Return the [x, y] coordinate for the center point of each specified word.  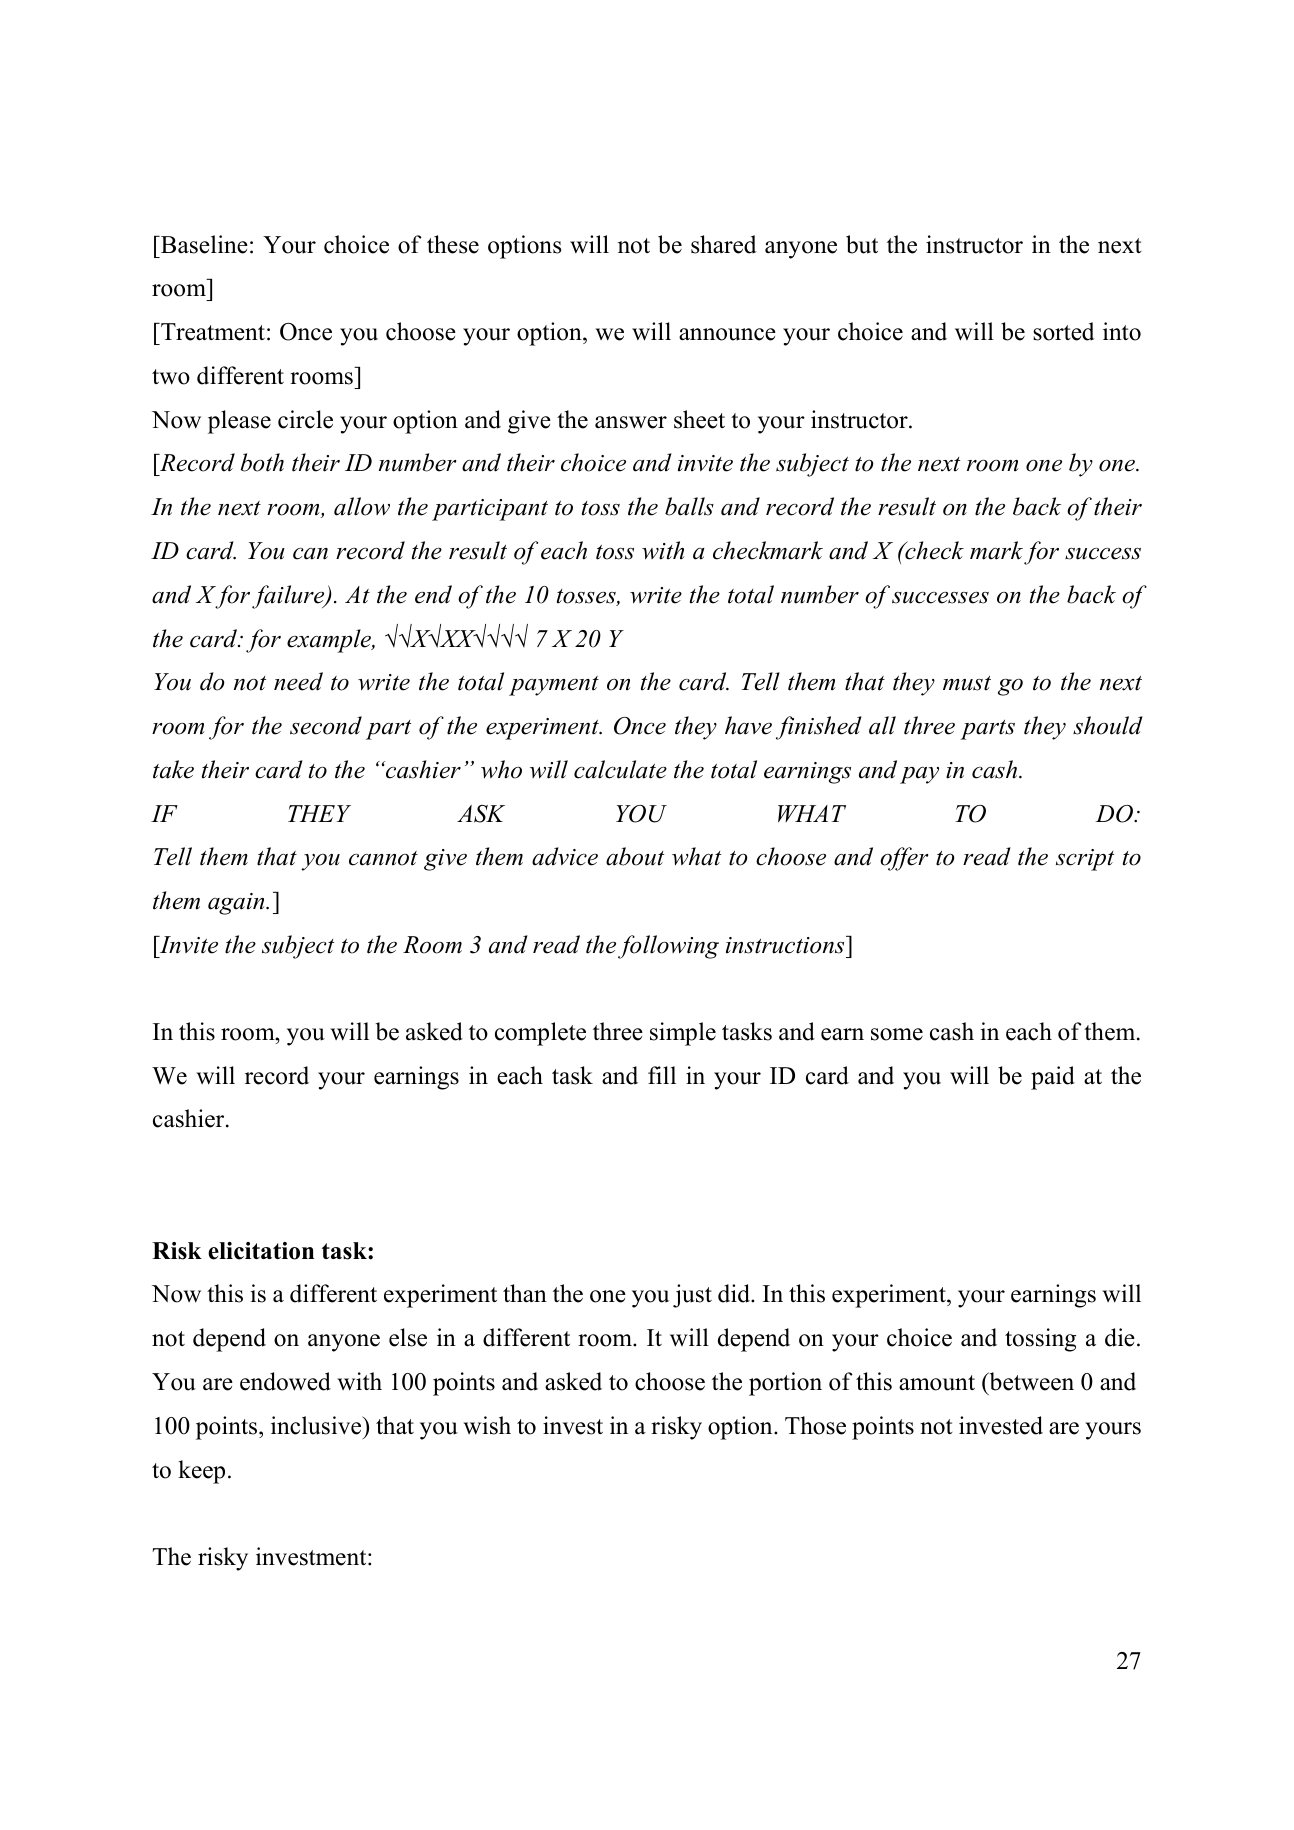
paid [1053, 1078]
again [237, 904]
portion [785, 1384]
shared [724, 244]
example [330, 641]
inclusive [317, 1425]
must [967, 683]
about [635, 856]
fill [662, 1075]
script [1085, 860]
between [1030, 1381]
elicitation [261, 1251]
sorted [1064, 331]
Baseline [203, 244]
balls [689, 506]
